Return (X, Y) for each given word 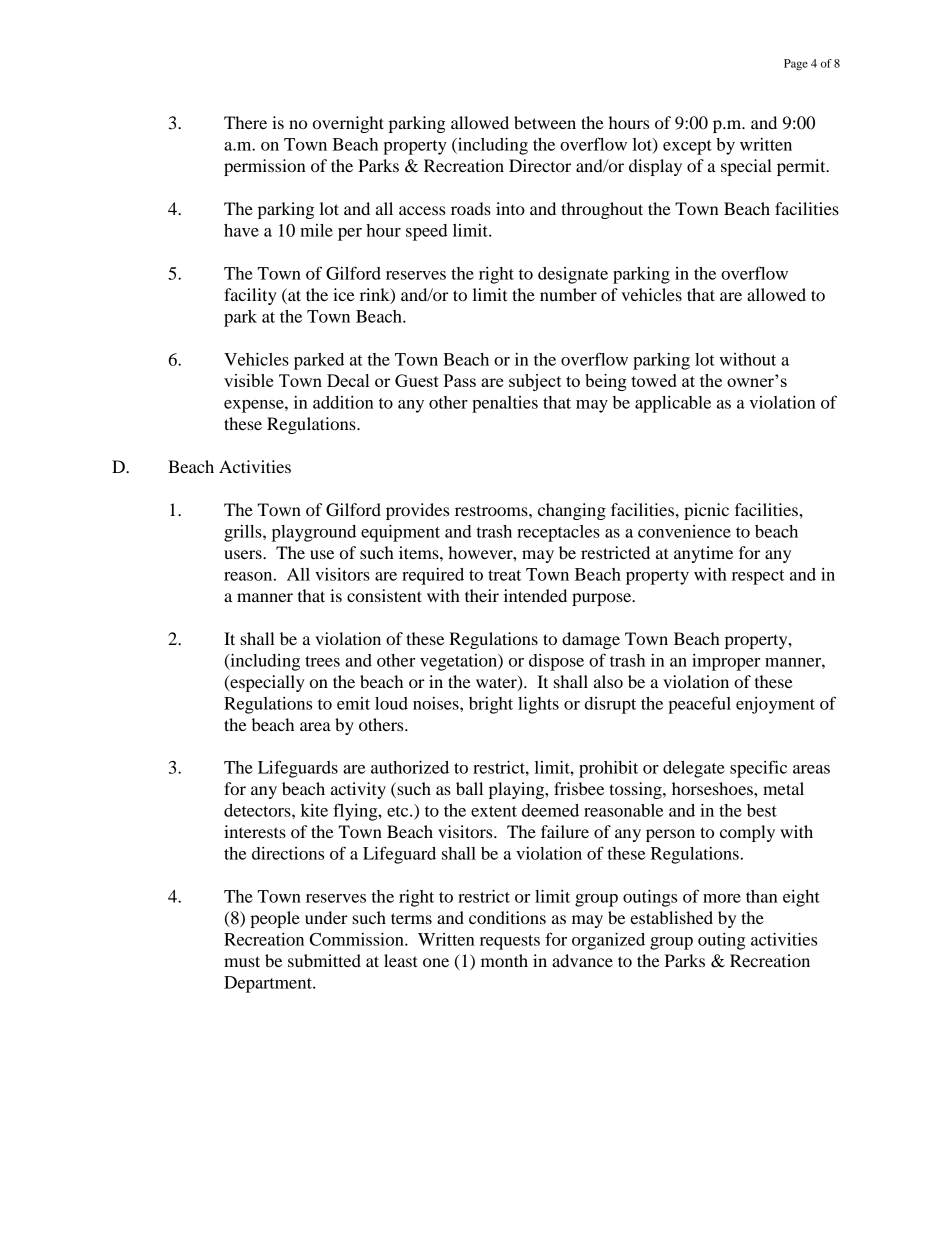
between (545, 122)
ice (344, 294)
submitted (324, 960)
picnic (706, 511)
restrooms (492, 510)
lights (538, 705)
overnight (348, 124)
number (568, 294)
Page (796, 65)
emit (353, 703)
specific (758, 769)
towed (654, 380)
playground (314, 533)
